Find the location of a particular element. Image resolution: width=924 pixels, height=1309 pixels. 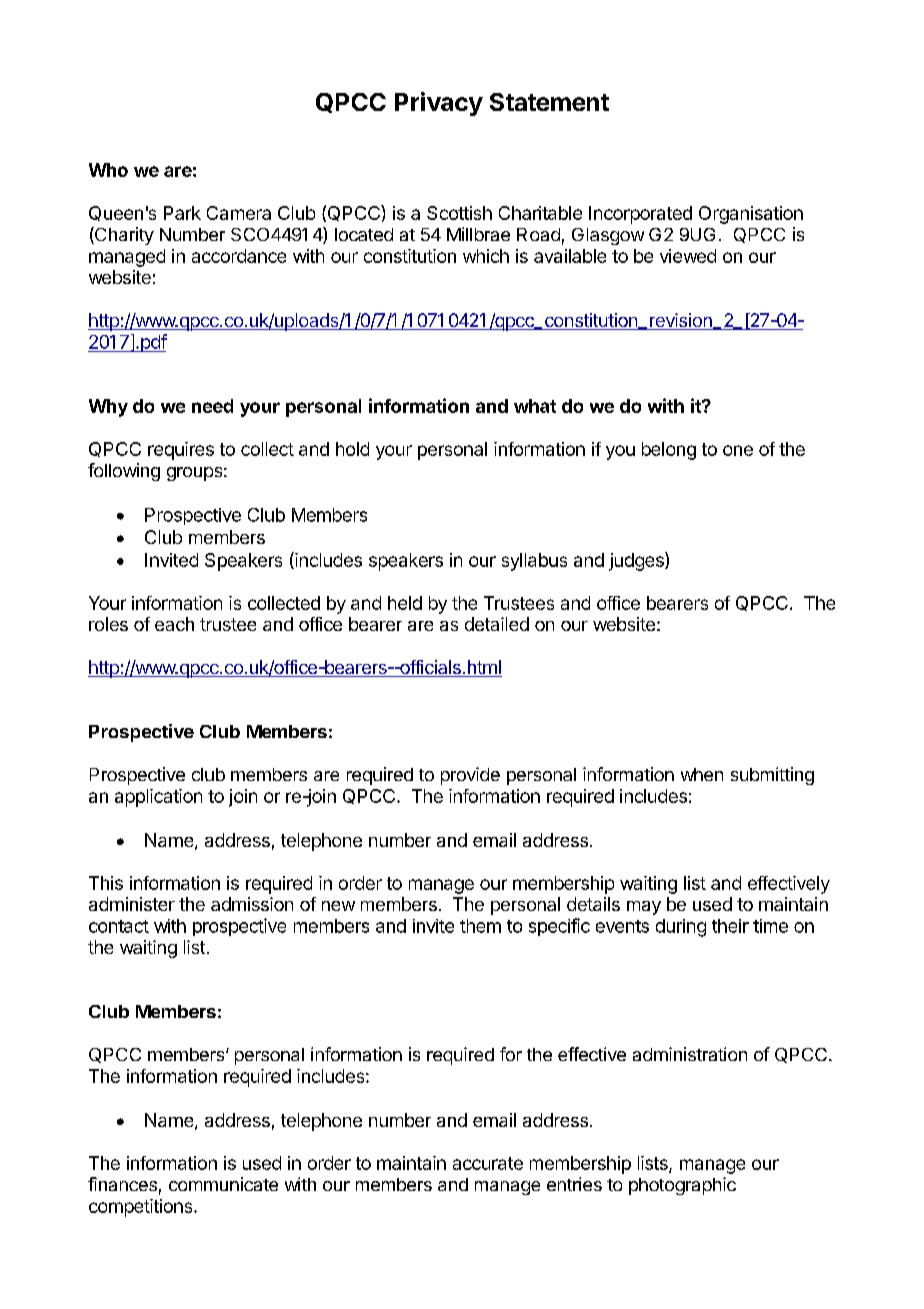

communicate is located at coordinates (223, 1184).
